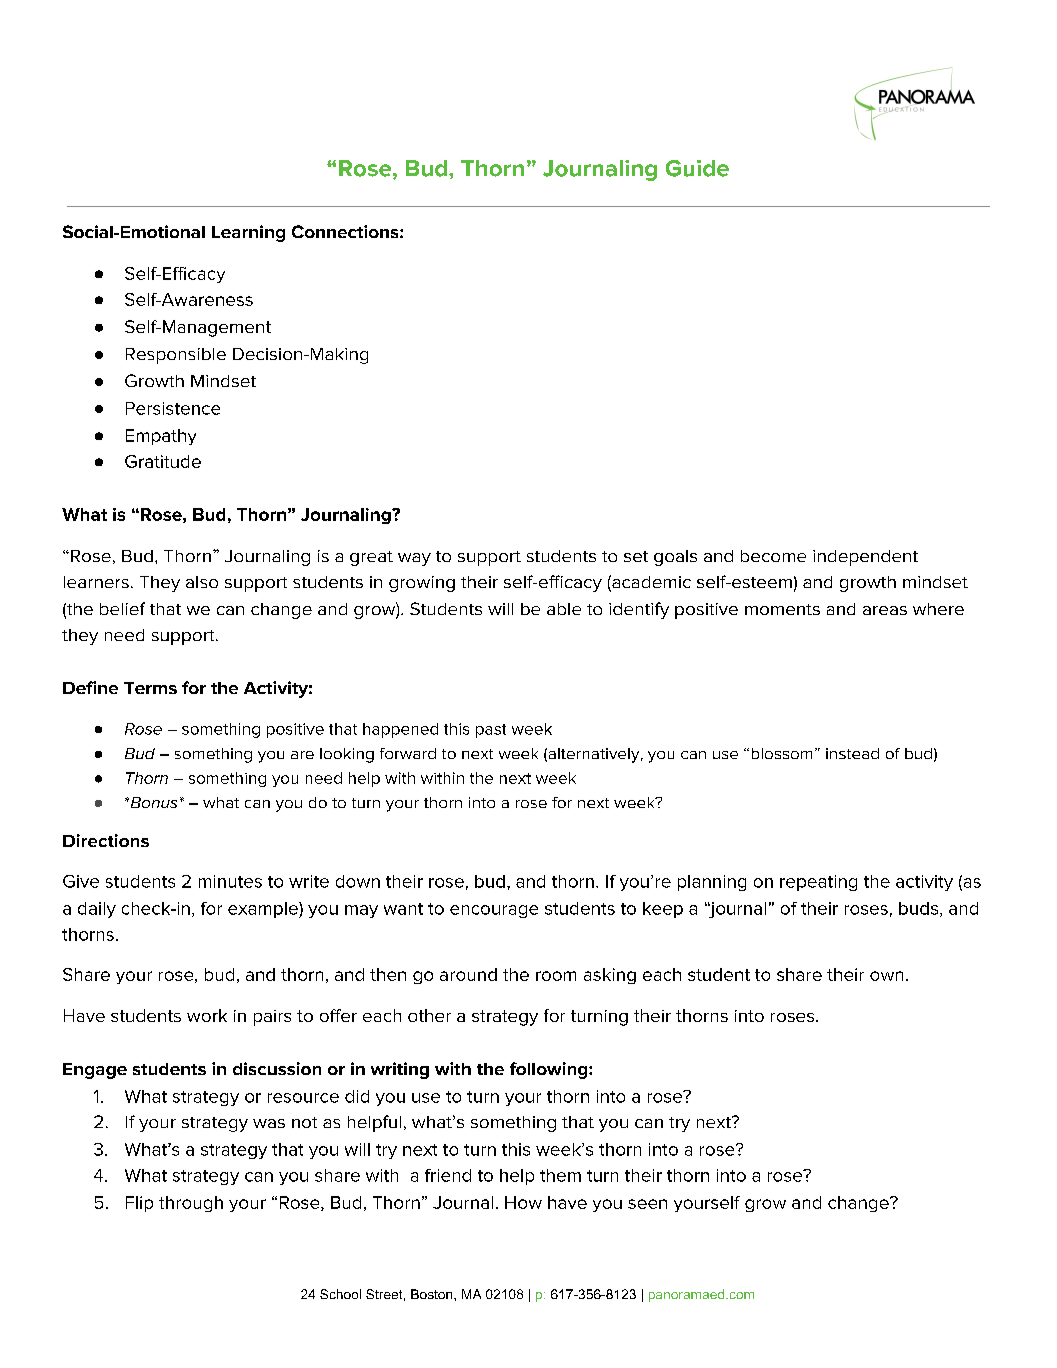 This screenshot has height=1368, width=1057. Describe the element at coordinates (491, 731) in the screenshot. I see `past` at that location.
